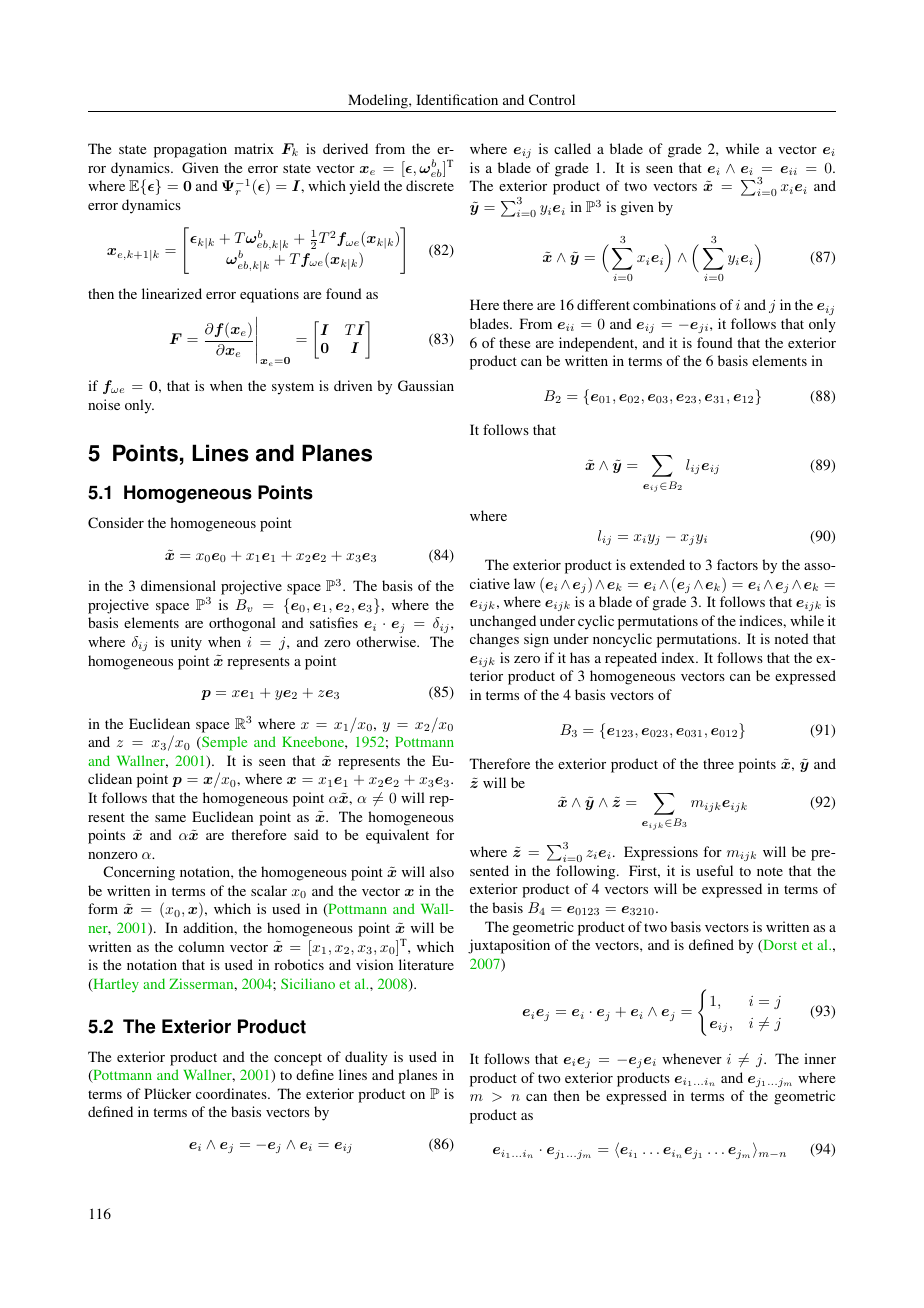  Describe the element at coordinates (170, 818) in the image. I see `same` at that location.
